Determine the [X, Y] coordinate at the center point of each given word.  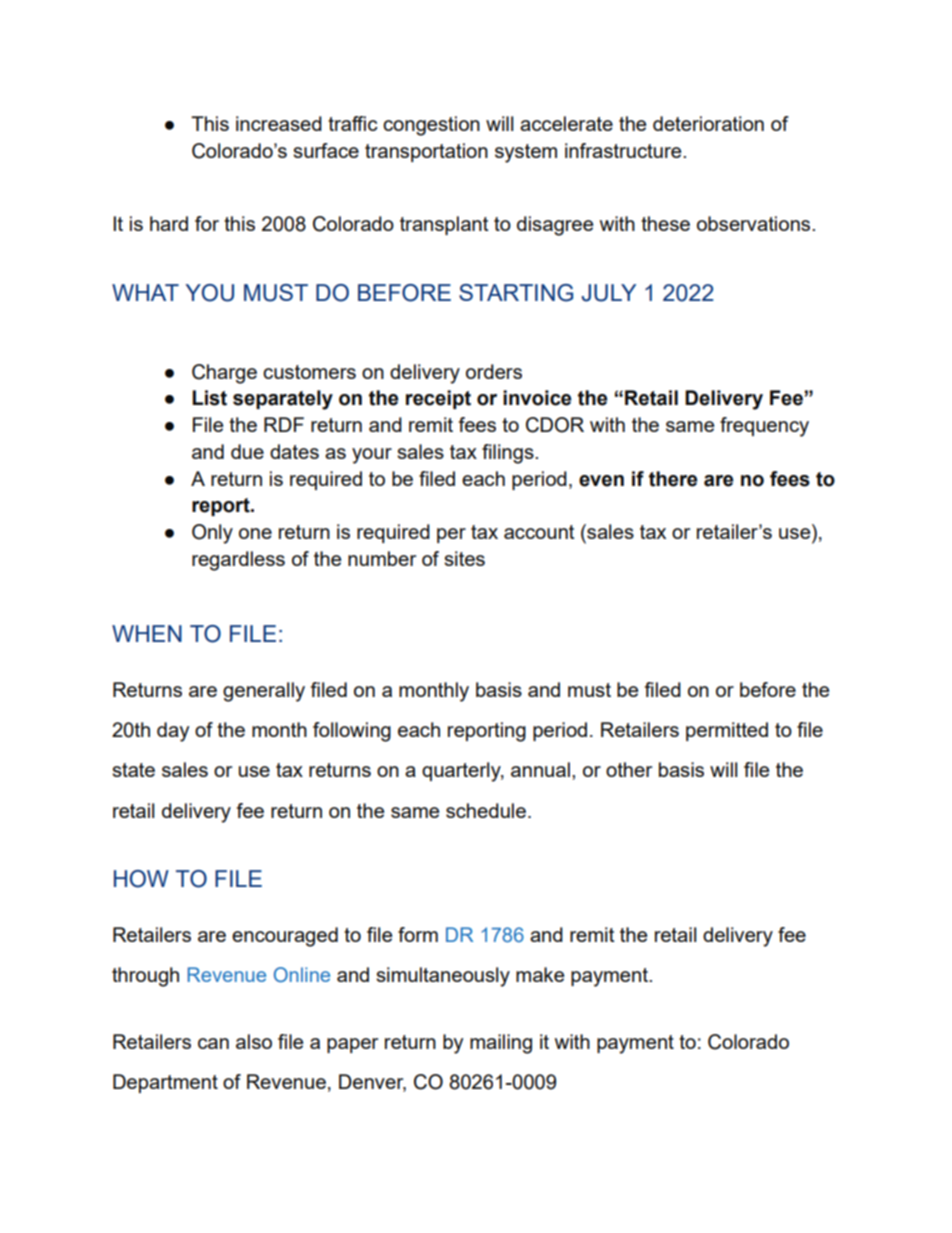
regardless [238, 561]
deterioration [708, 123]
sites [464, 558]
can [213, 1043]
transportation [426, 152]
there [673, 479]
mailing [501, 1044]
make [540, 974]
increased [279, 123]
